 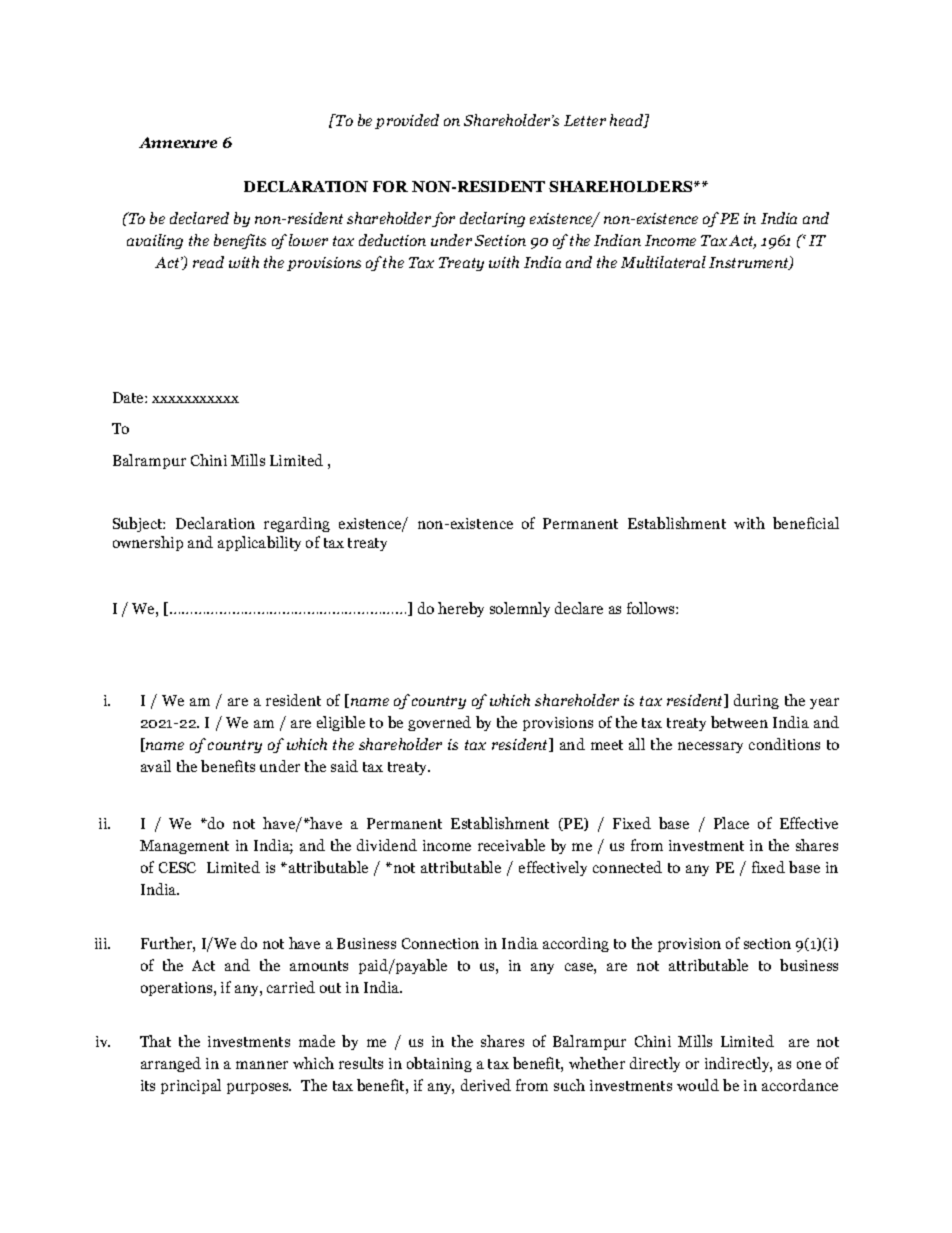 I want to click on xxxxxxxxxxx, so click(x=195, y=399).
